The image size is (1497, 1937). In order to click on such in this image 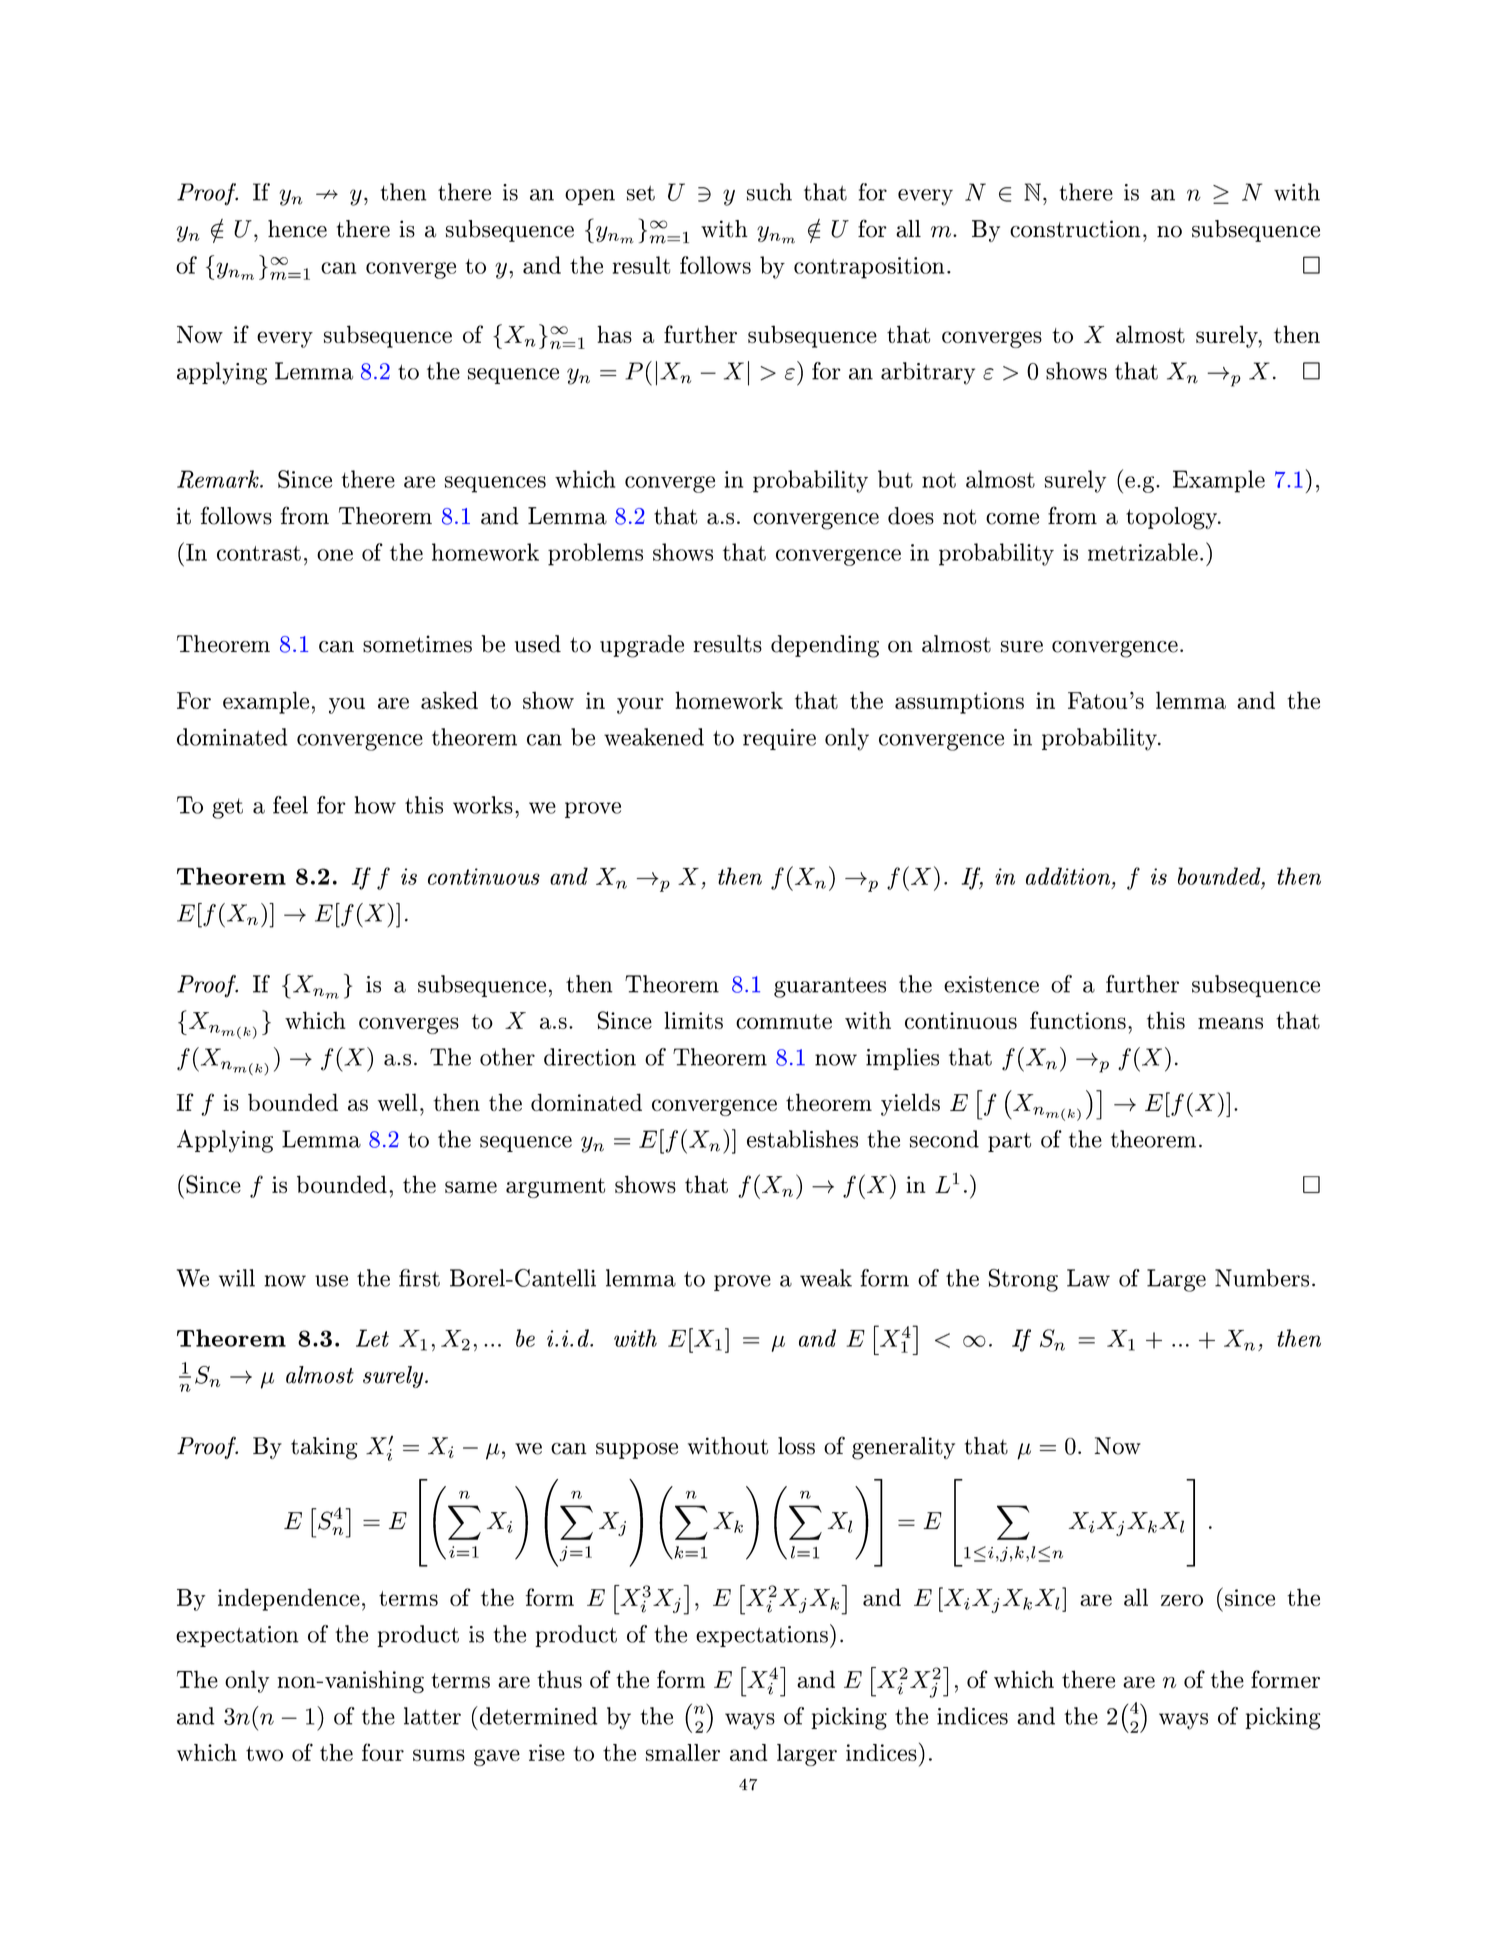, I will do `click(769, 192)`.
